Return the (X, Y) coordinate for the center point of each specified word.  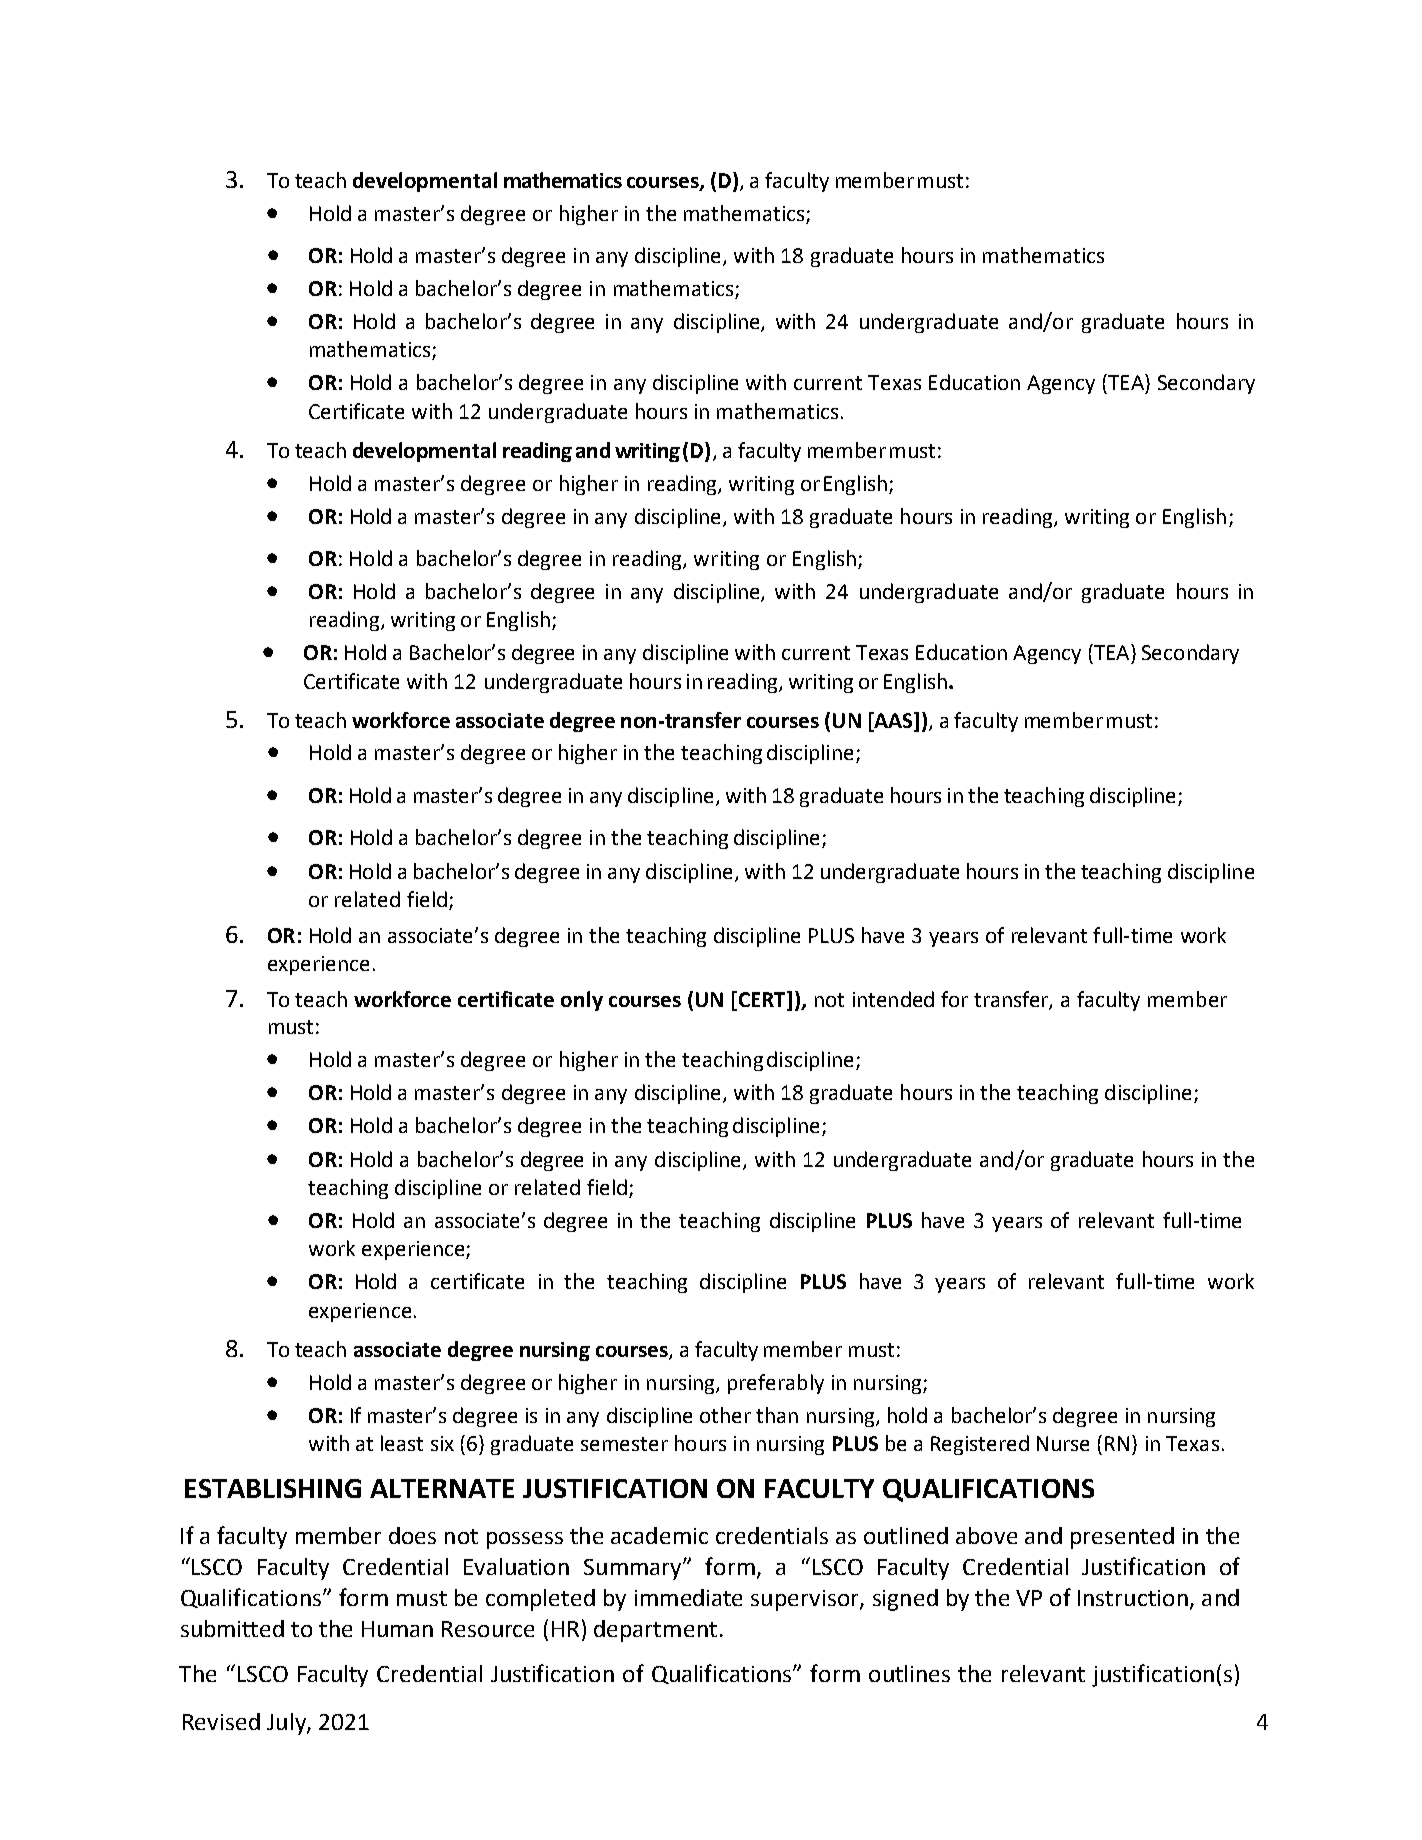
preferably (776, 1384)
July (287, 1724)
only (582, 1001)
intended (893, 999)
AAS (893, 721)
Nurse (1063, 1443)
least (402, 1443)
